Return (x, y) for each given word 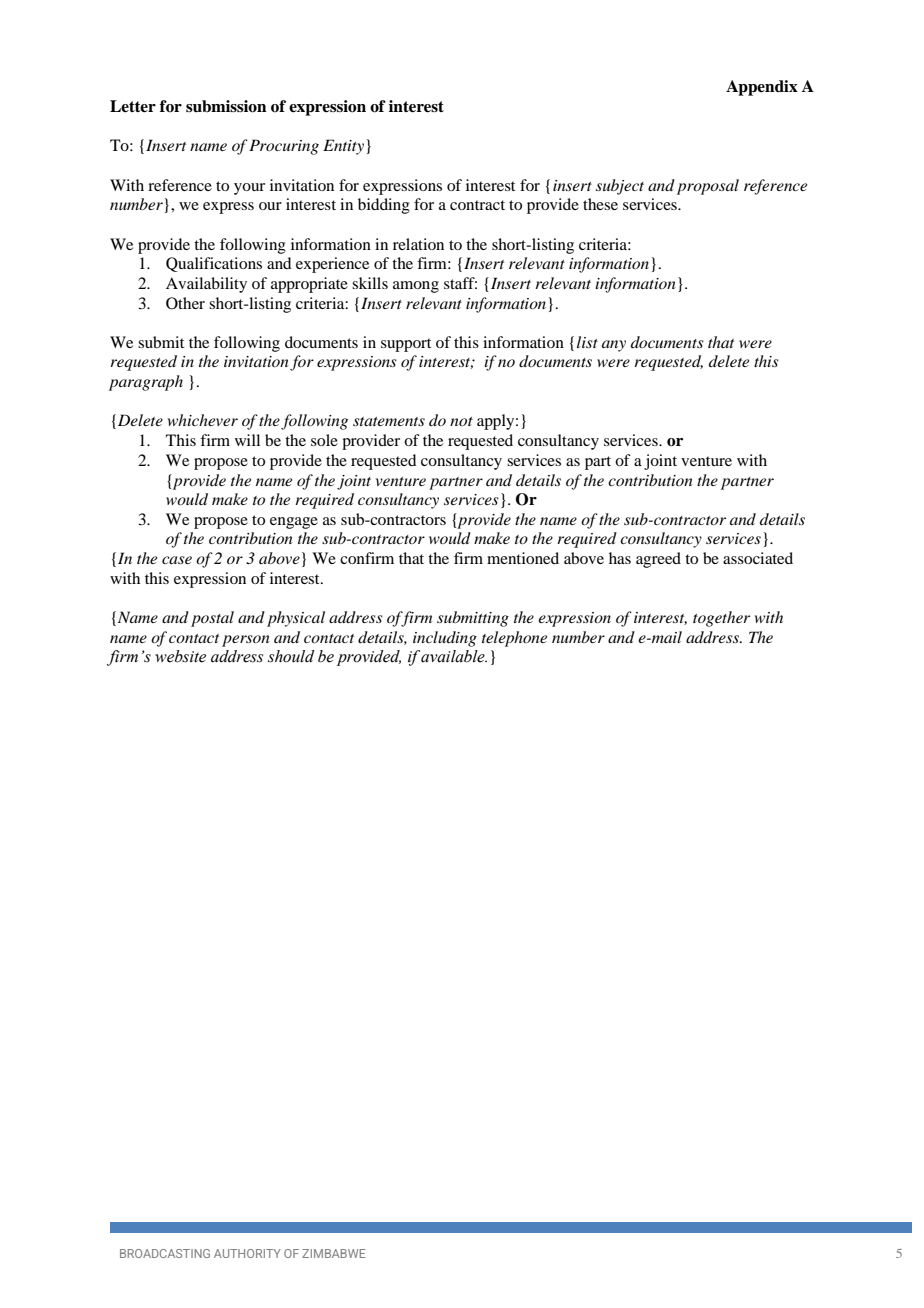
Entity (343, 147)
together (721, 619)
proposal (708, 187)
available (454, 656)
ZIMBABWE (333, 1253)
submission (226, 106)
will (247, 440)
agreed (658, 560)
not (461, 421)
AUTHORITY (247, 1253)
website (180, 656)
